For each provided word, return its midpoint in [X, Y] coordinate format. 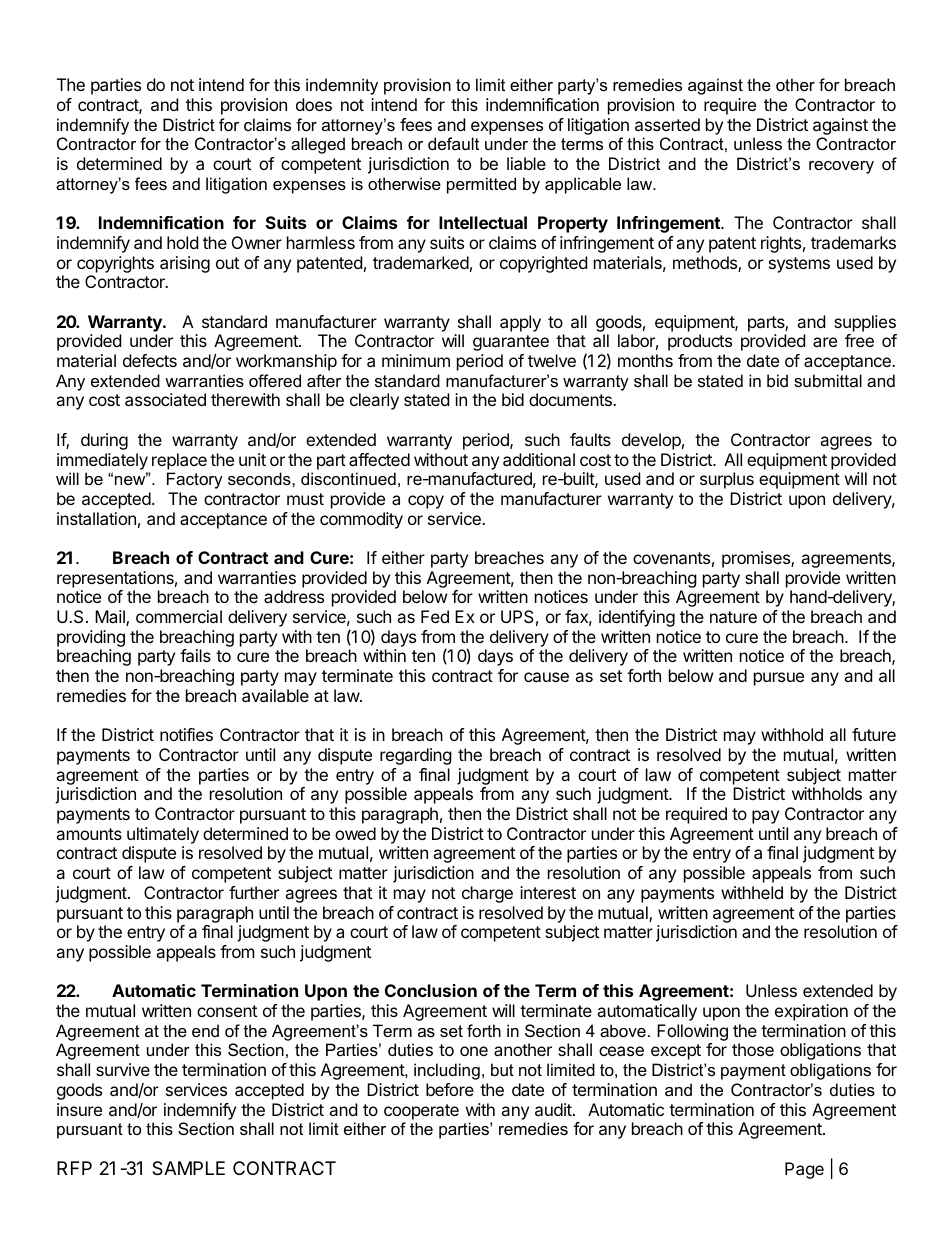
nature [733, 617]
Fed [435, 616]
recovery [841, 167]
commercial [179, 616]
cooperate [421, 1112]
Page [804, 1170]
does [314, 104]
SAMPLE [188, 1168]
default [453, 143]
